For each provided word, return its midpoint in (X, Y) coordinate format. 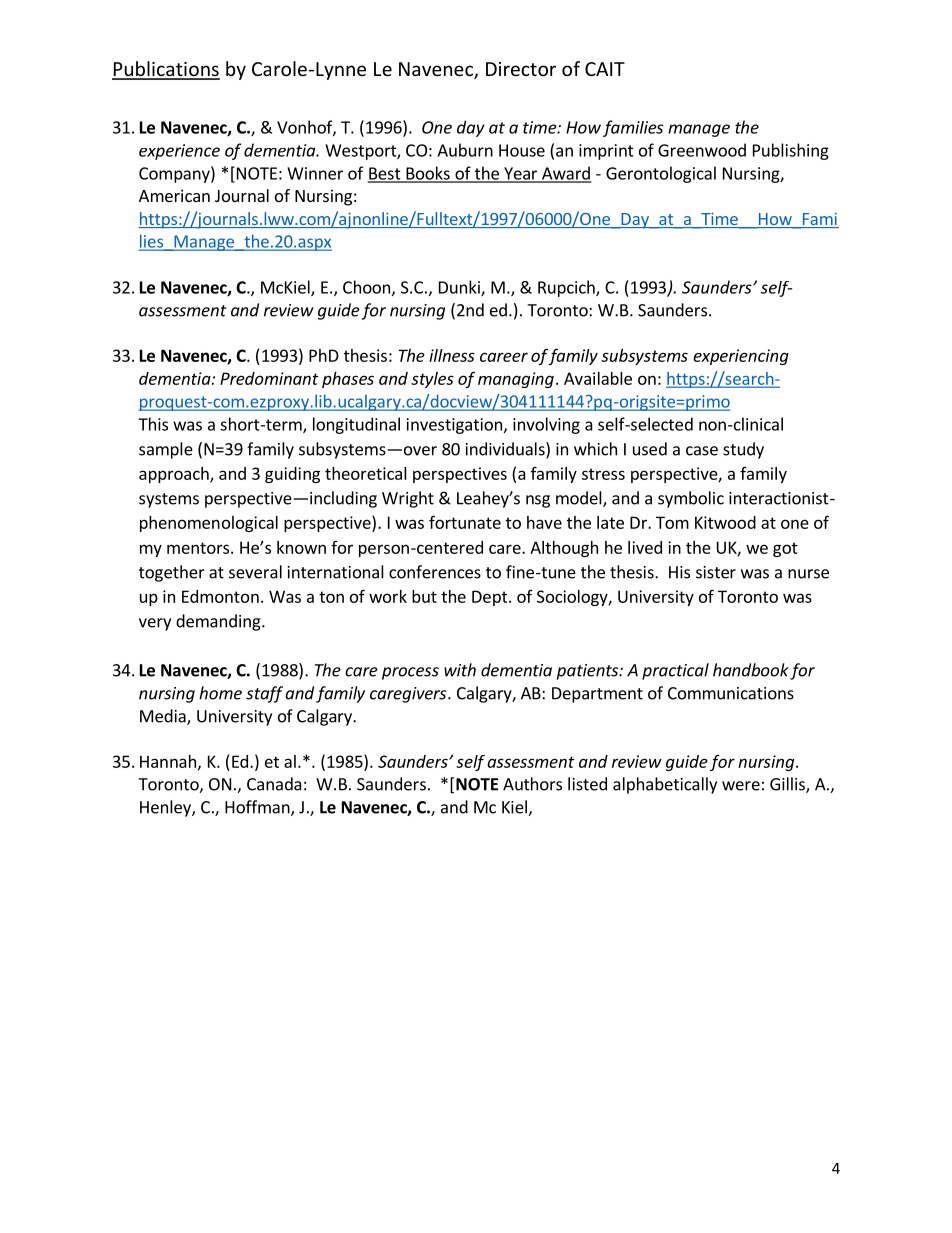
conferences (435, 572)
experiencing (741, 357)
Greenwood (702, 150)
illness (452, 355)
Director (521, 69)
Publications (166, 70)
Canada (274, 784)
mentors (198, 548)
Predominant (269, 378)
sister (716, 572)
